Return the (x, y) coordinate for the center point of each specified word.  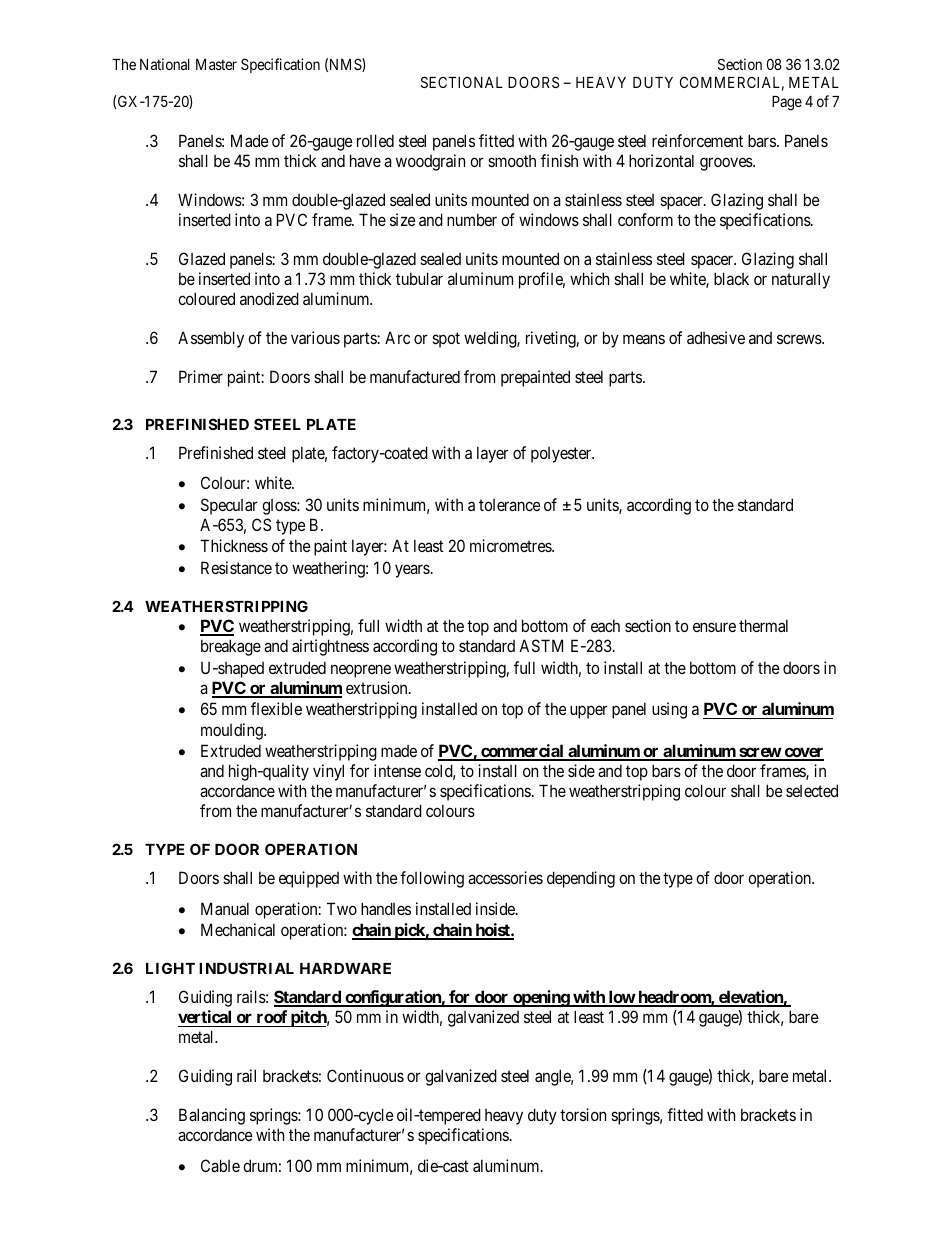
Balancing (212, 1116)
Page (787, 103)
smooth (512, 161)
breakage (231, 647)
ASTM (541, 645)
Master (216, 64)
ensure (714, 627)
